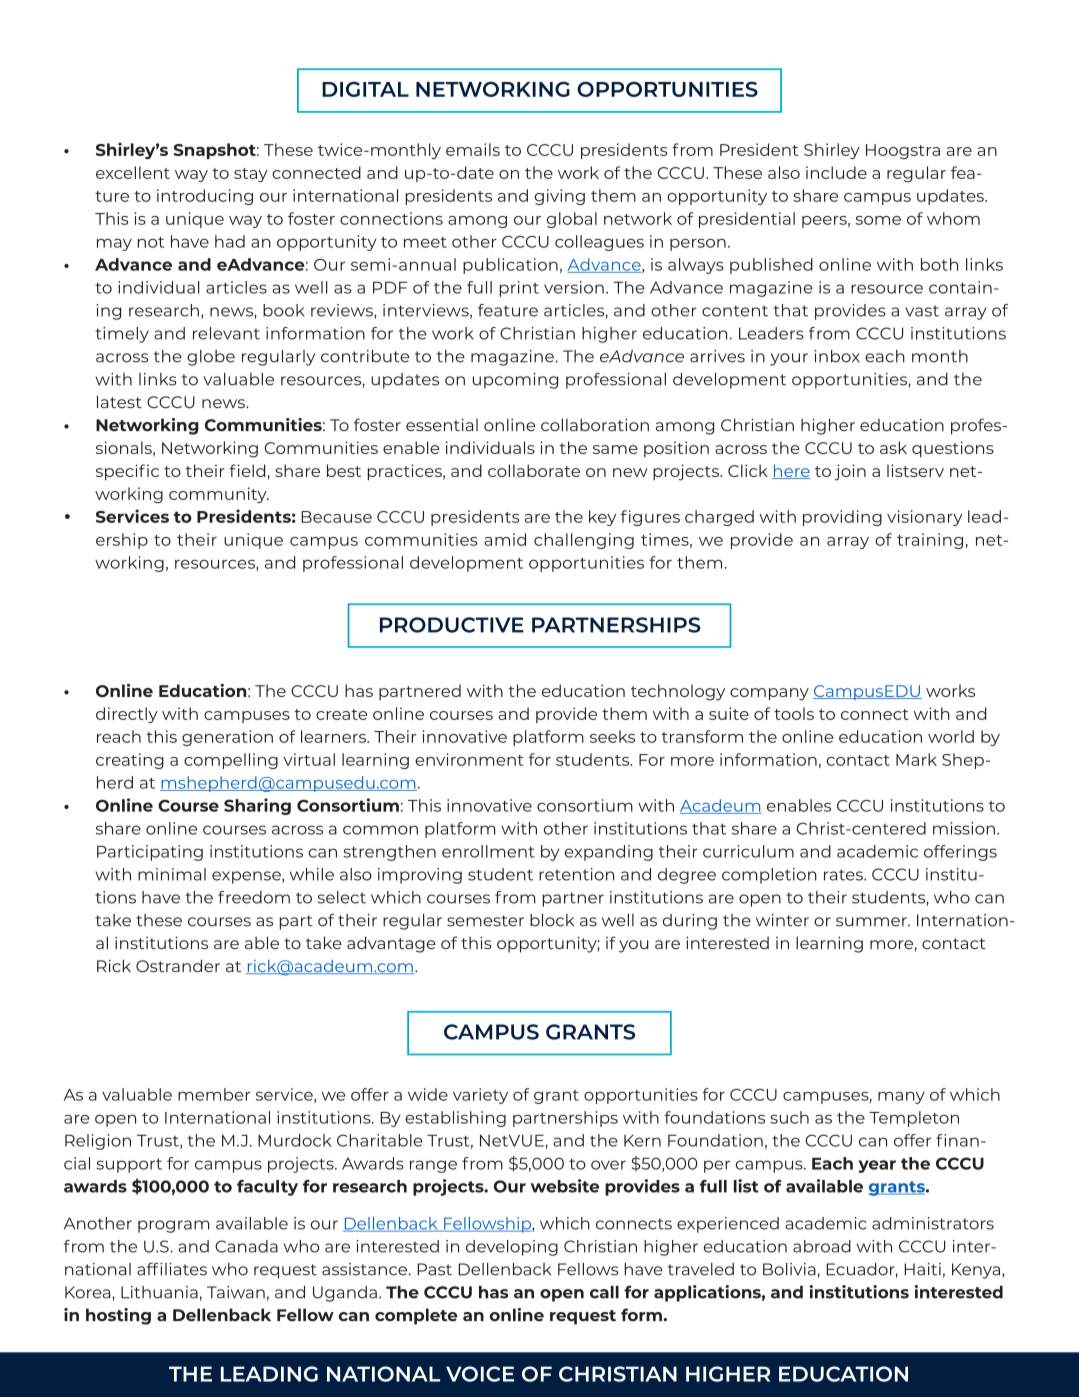  Describe the element at coordinates (452, 625) in the screenshot. I see `PRODUCTIVE` at that location.
